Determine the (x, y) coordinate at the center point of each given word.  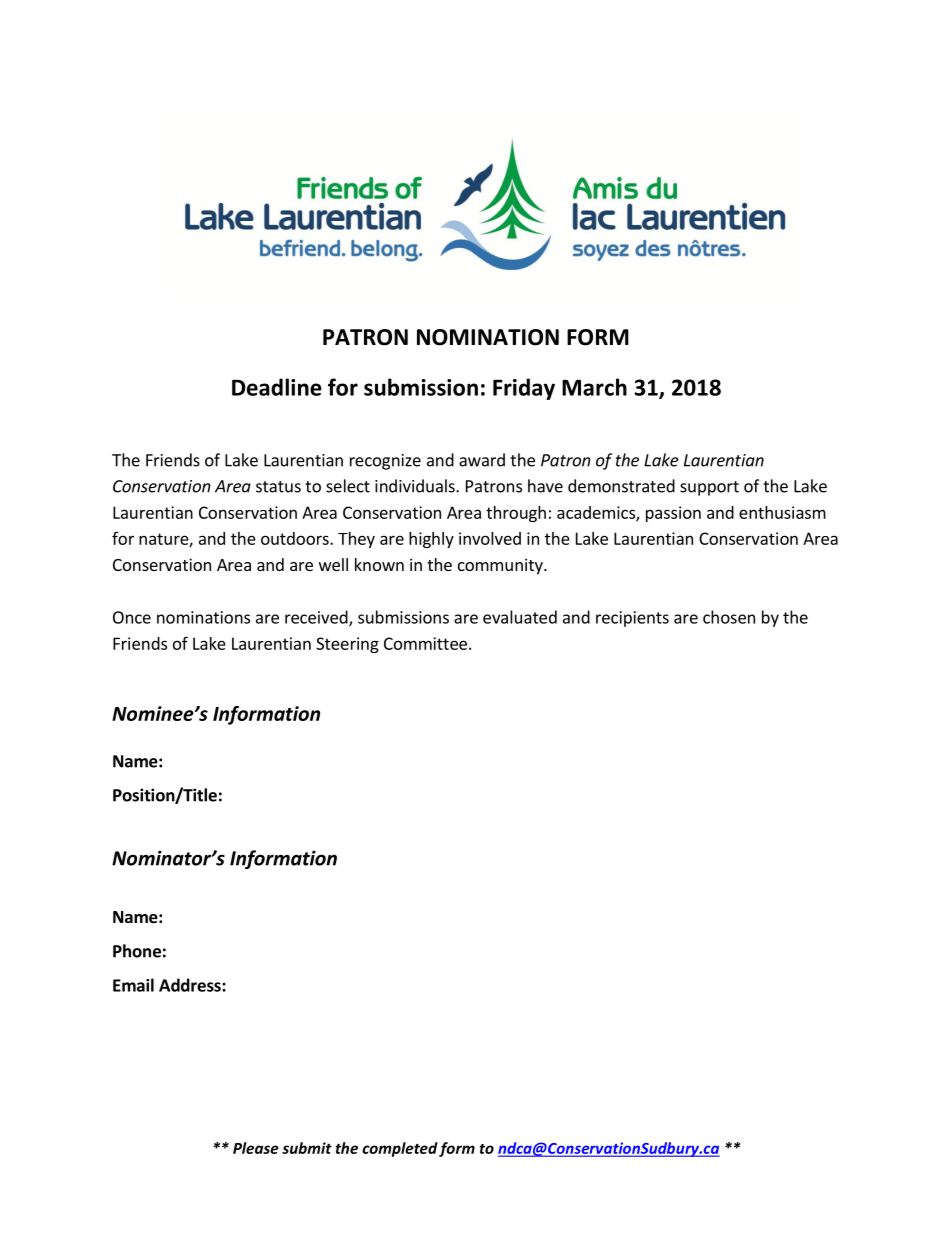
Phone (137, 951)
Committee (425, 643)
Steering (347, 645)
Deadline (277, 387)
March (594, 387)
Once (132, 617)
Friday (524, 389)
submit (307, 1148)
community (501, 566)
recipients (632, 619)
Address (191, 985)
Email (133, 985)
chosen (729, 617)
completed (400, 1149)
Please (256, 1148)
